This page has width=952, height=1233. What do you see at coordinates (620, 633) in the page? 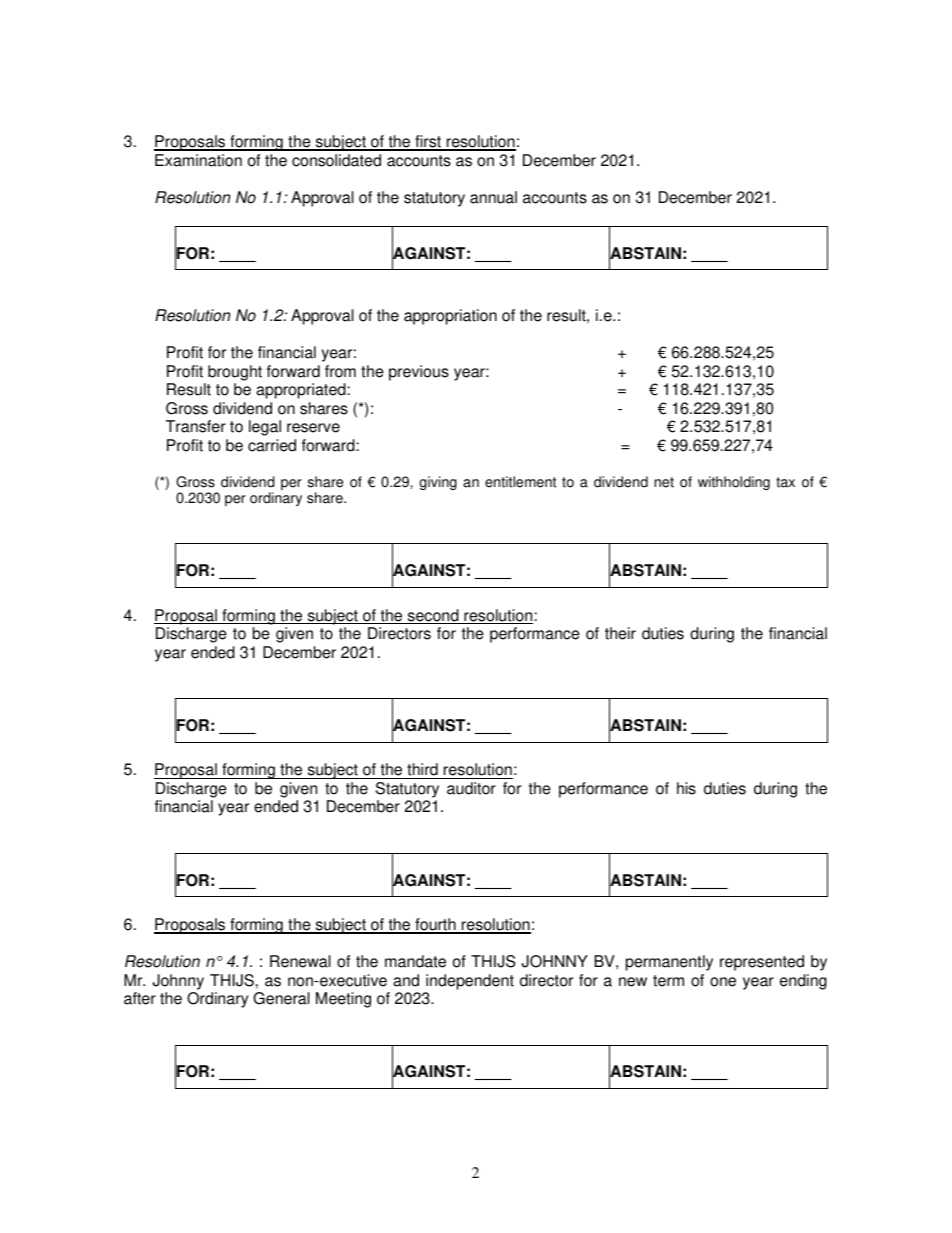
I see `their` at bounding box center [620, 633].
